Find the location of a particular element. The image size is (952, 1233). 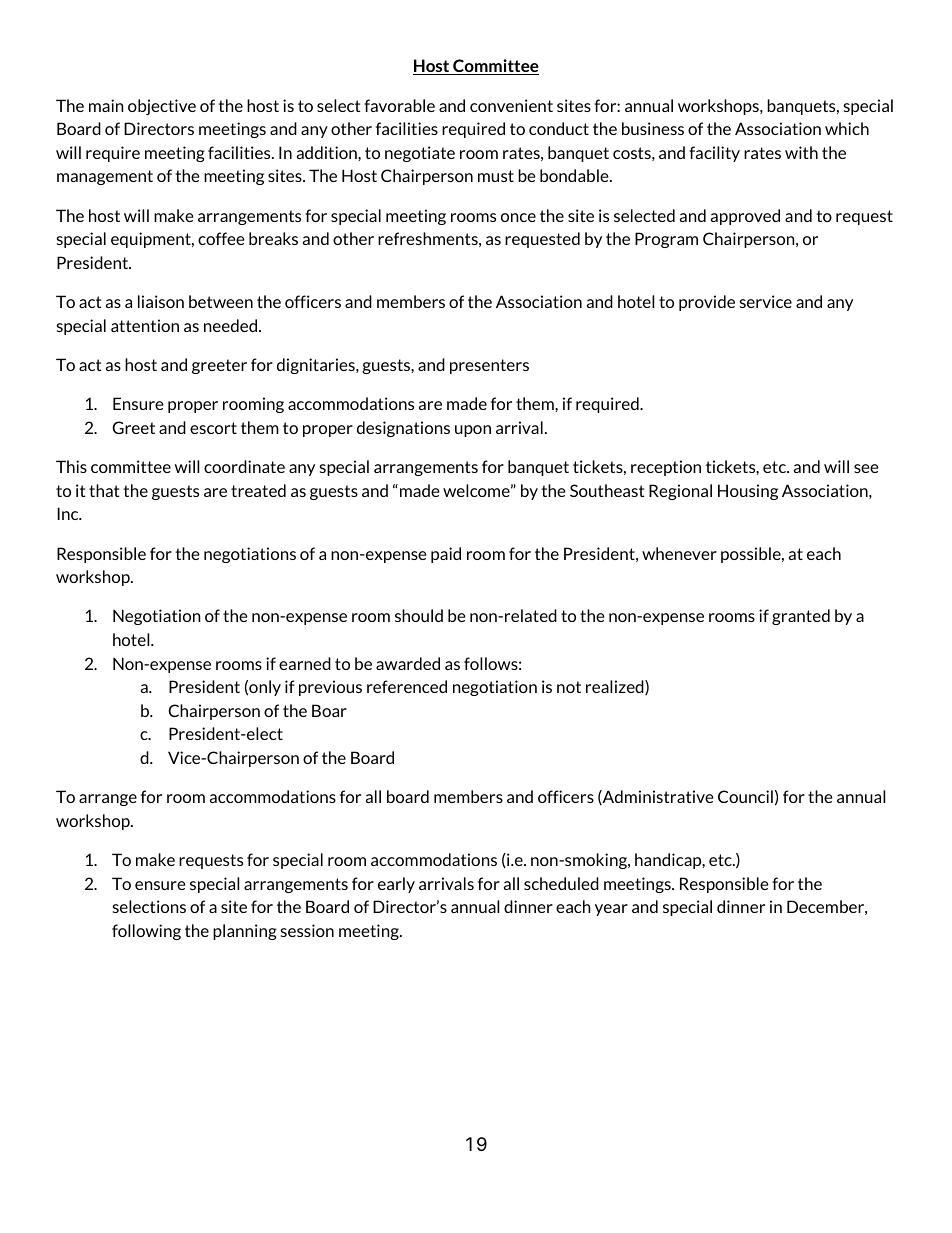

following is located at coordinates (146, 932).
